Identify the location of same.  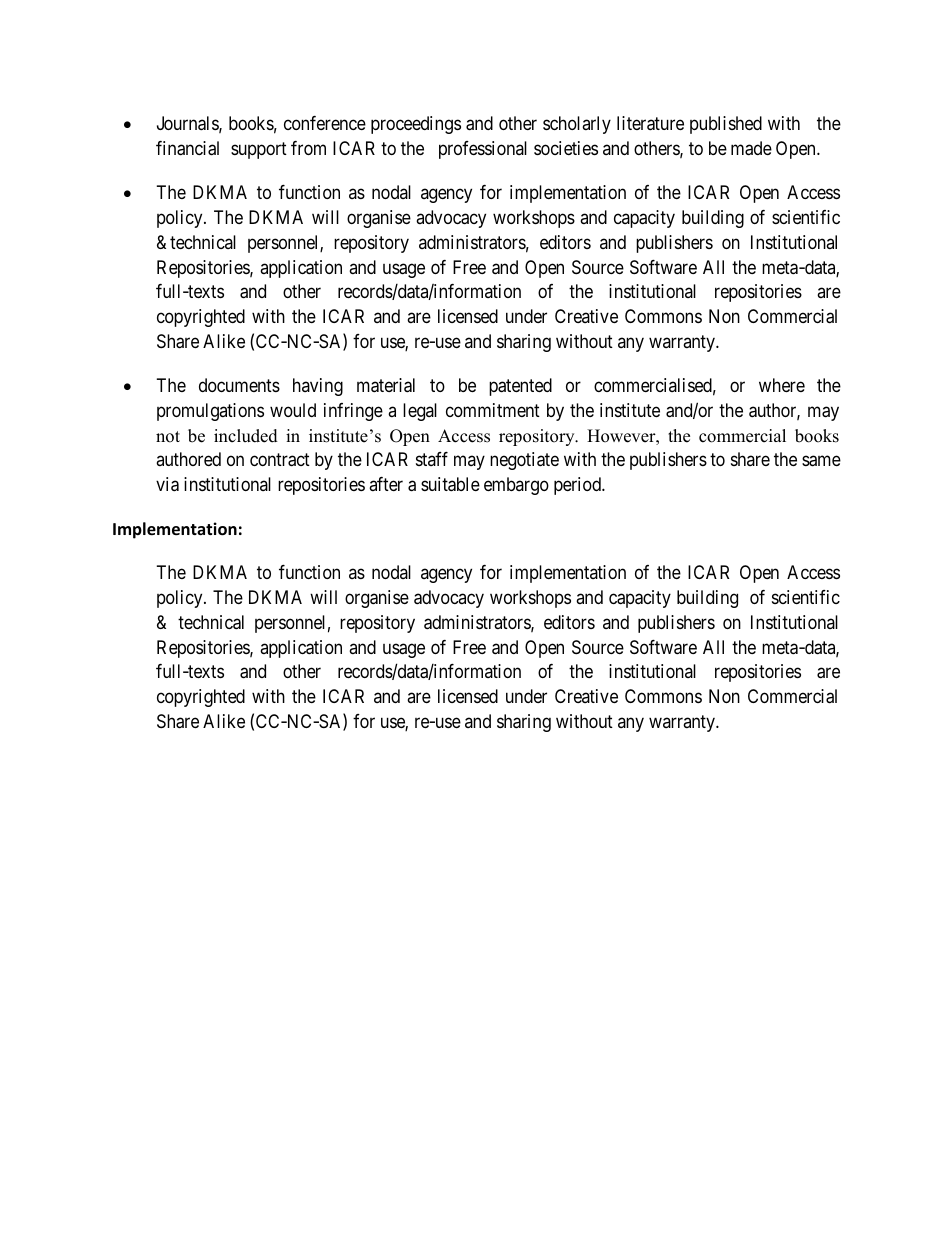
(821, 461).
